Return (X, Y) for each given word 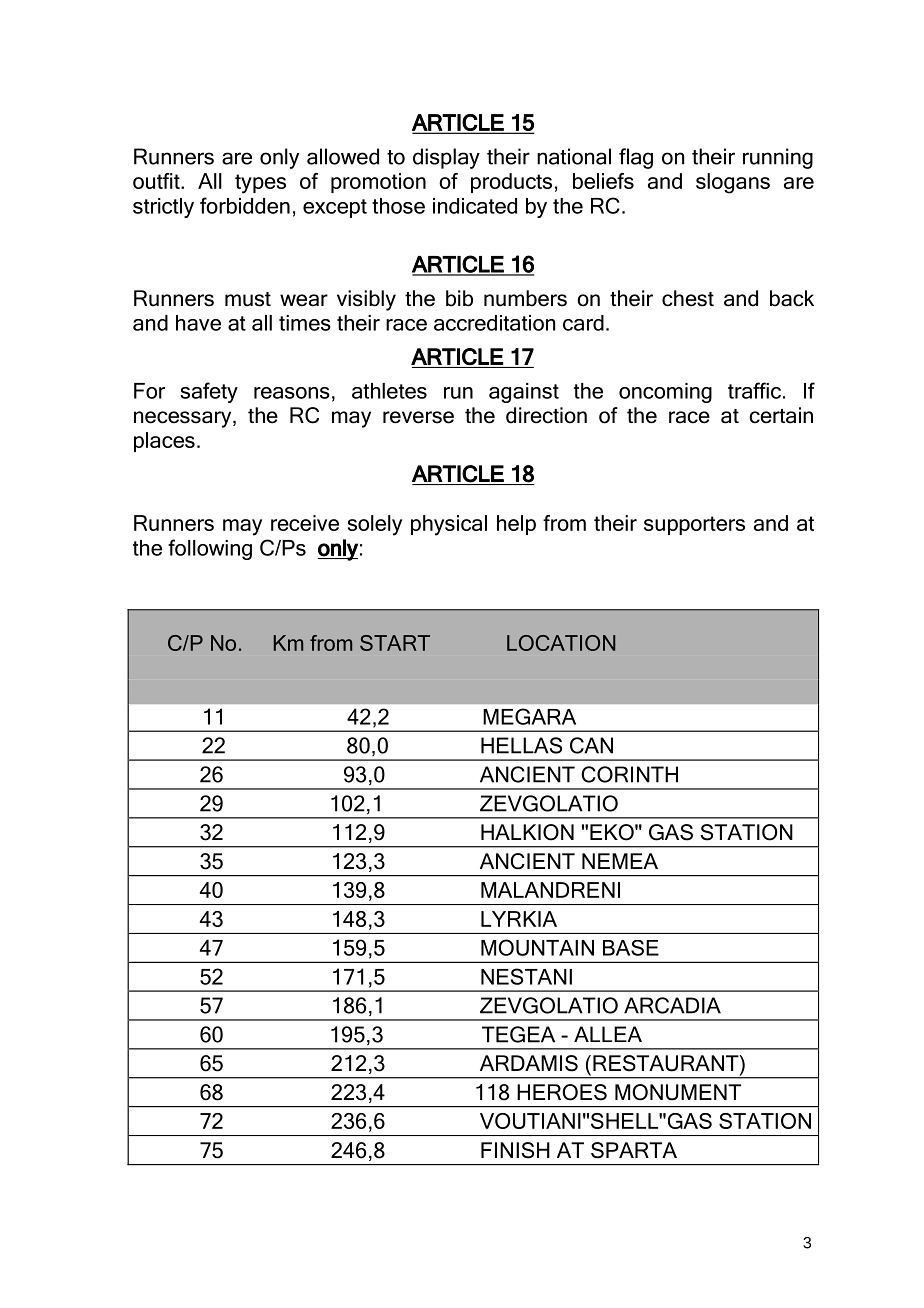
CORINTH (629, 774)
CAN (591, 745)
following (210, 549)
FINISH (515, 1150)
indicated (475, 206)
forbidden (245, 205)
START (395, 643)
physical (449, 525)
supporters (694, 525)
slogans (733, 183)
